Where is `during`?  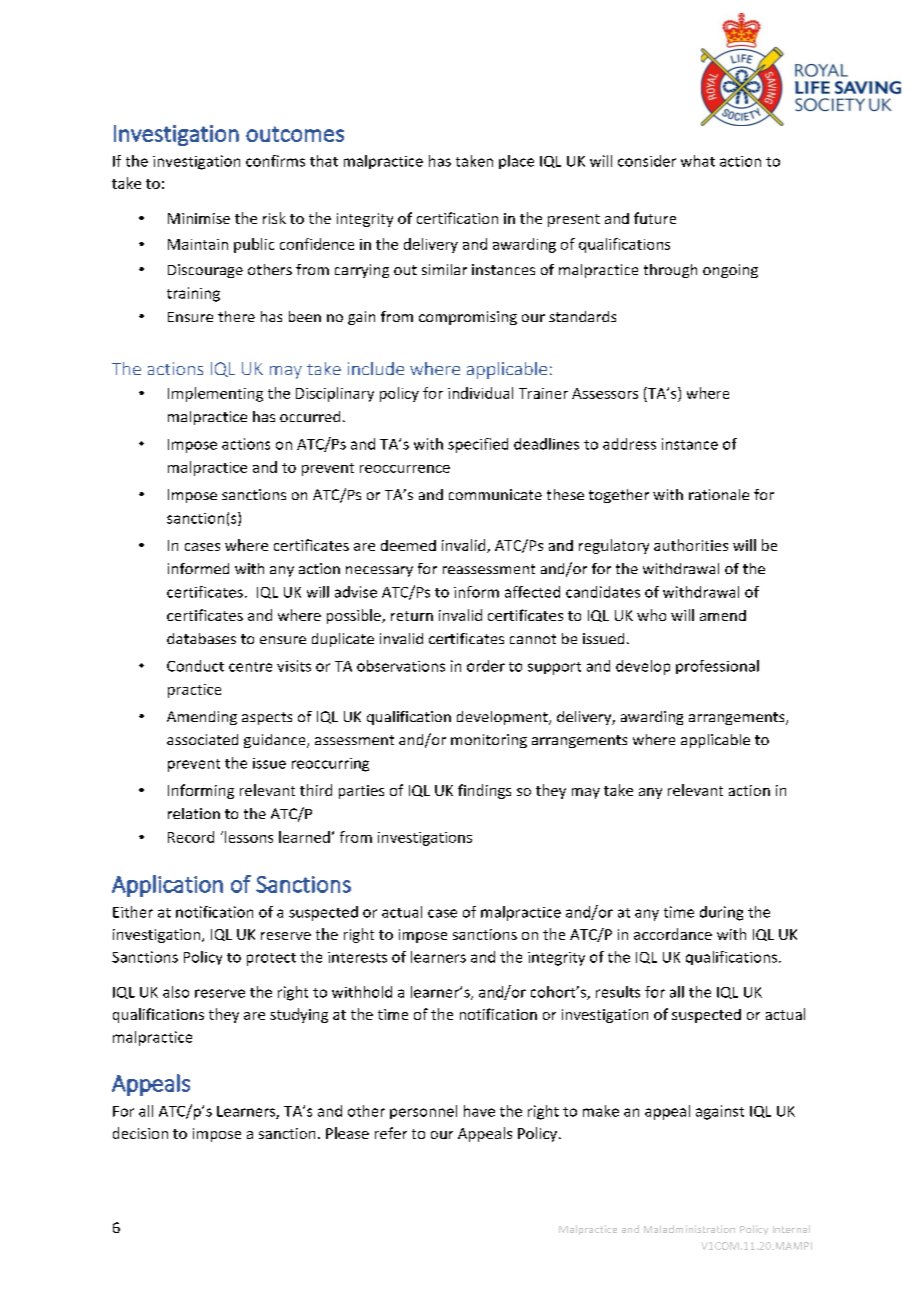
during is located at coordinates (721, 913).
